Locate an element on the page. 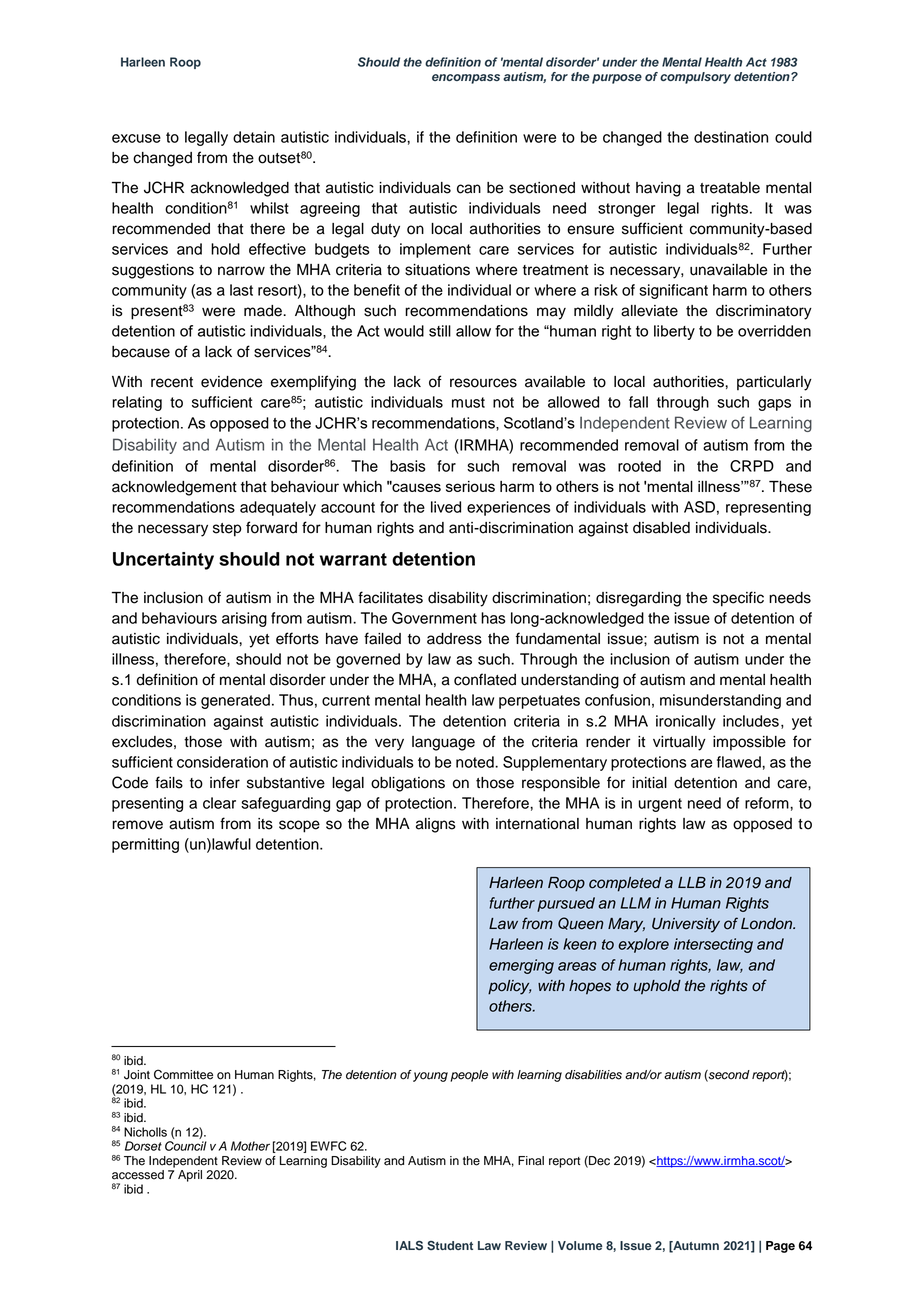 The height and width of the document is (1308, 924). detain is located at coordinates (254, 137).
